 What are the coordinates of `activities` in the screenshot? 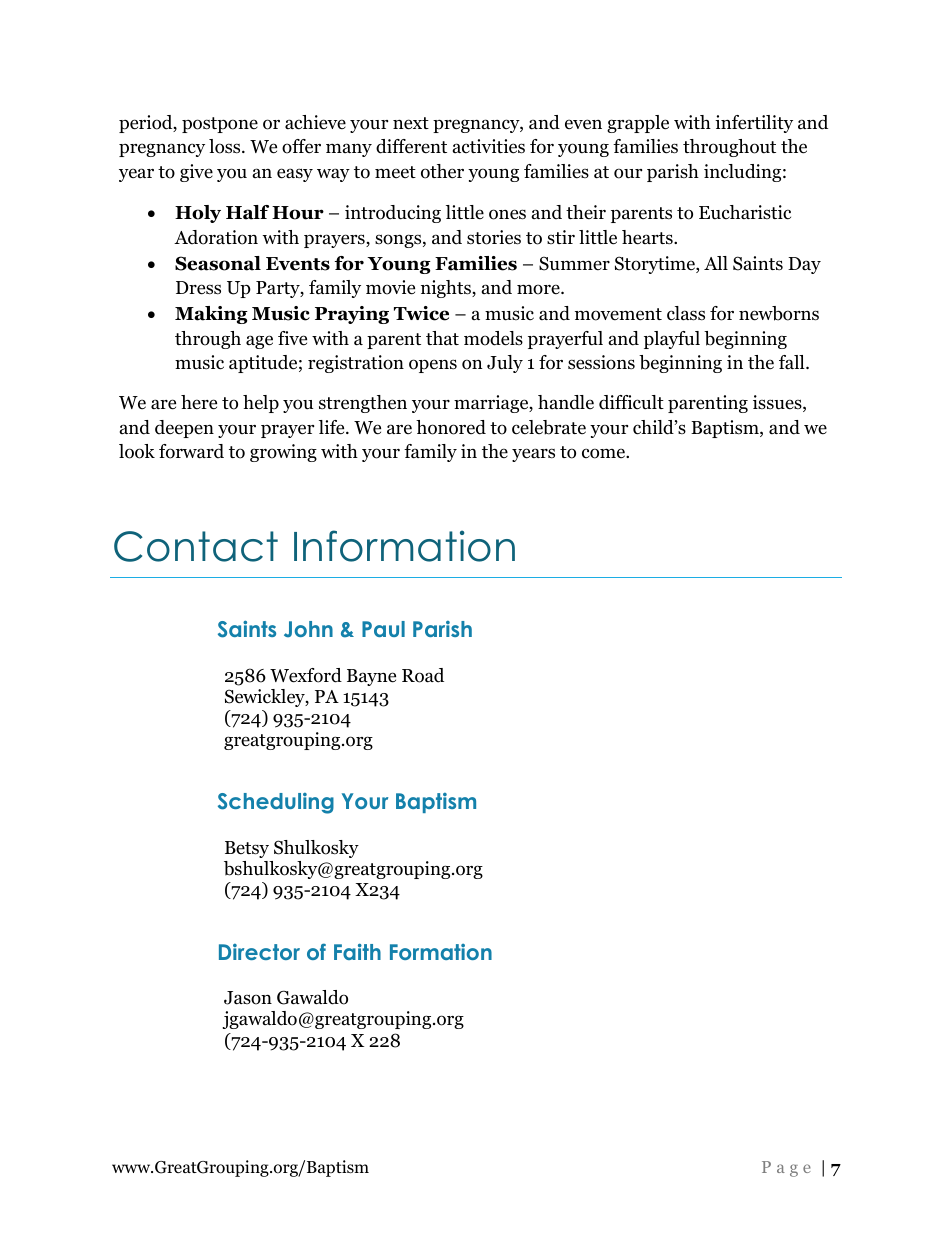 It's located at (489, 146).
